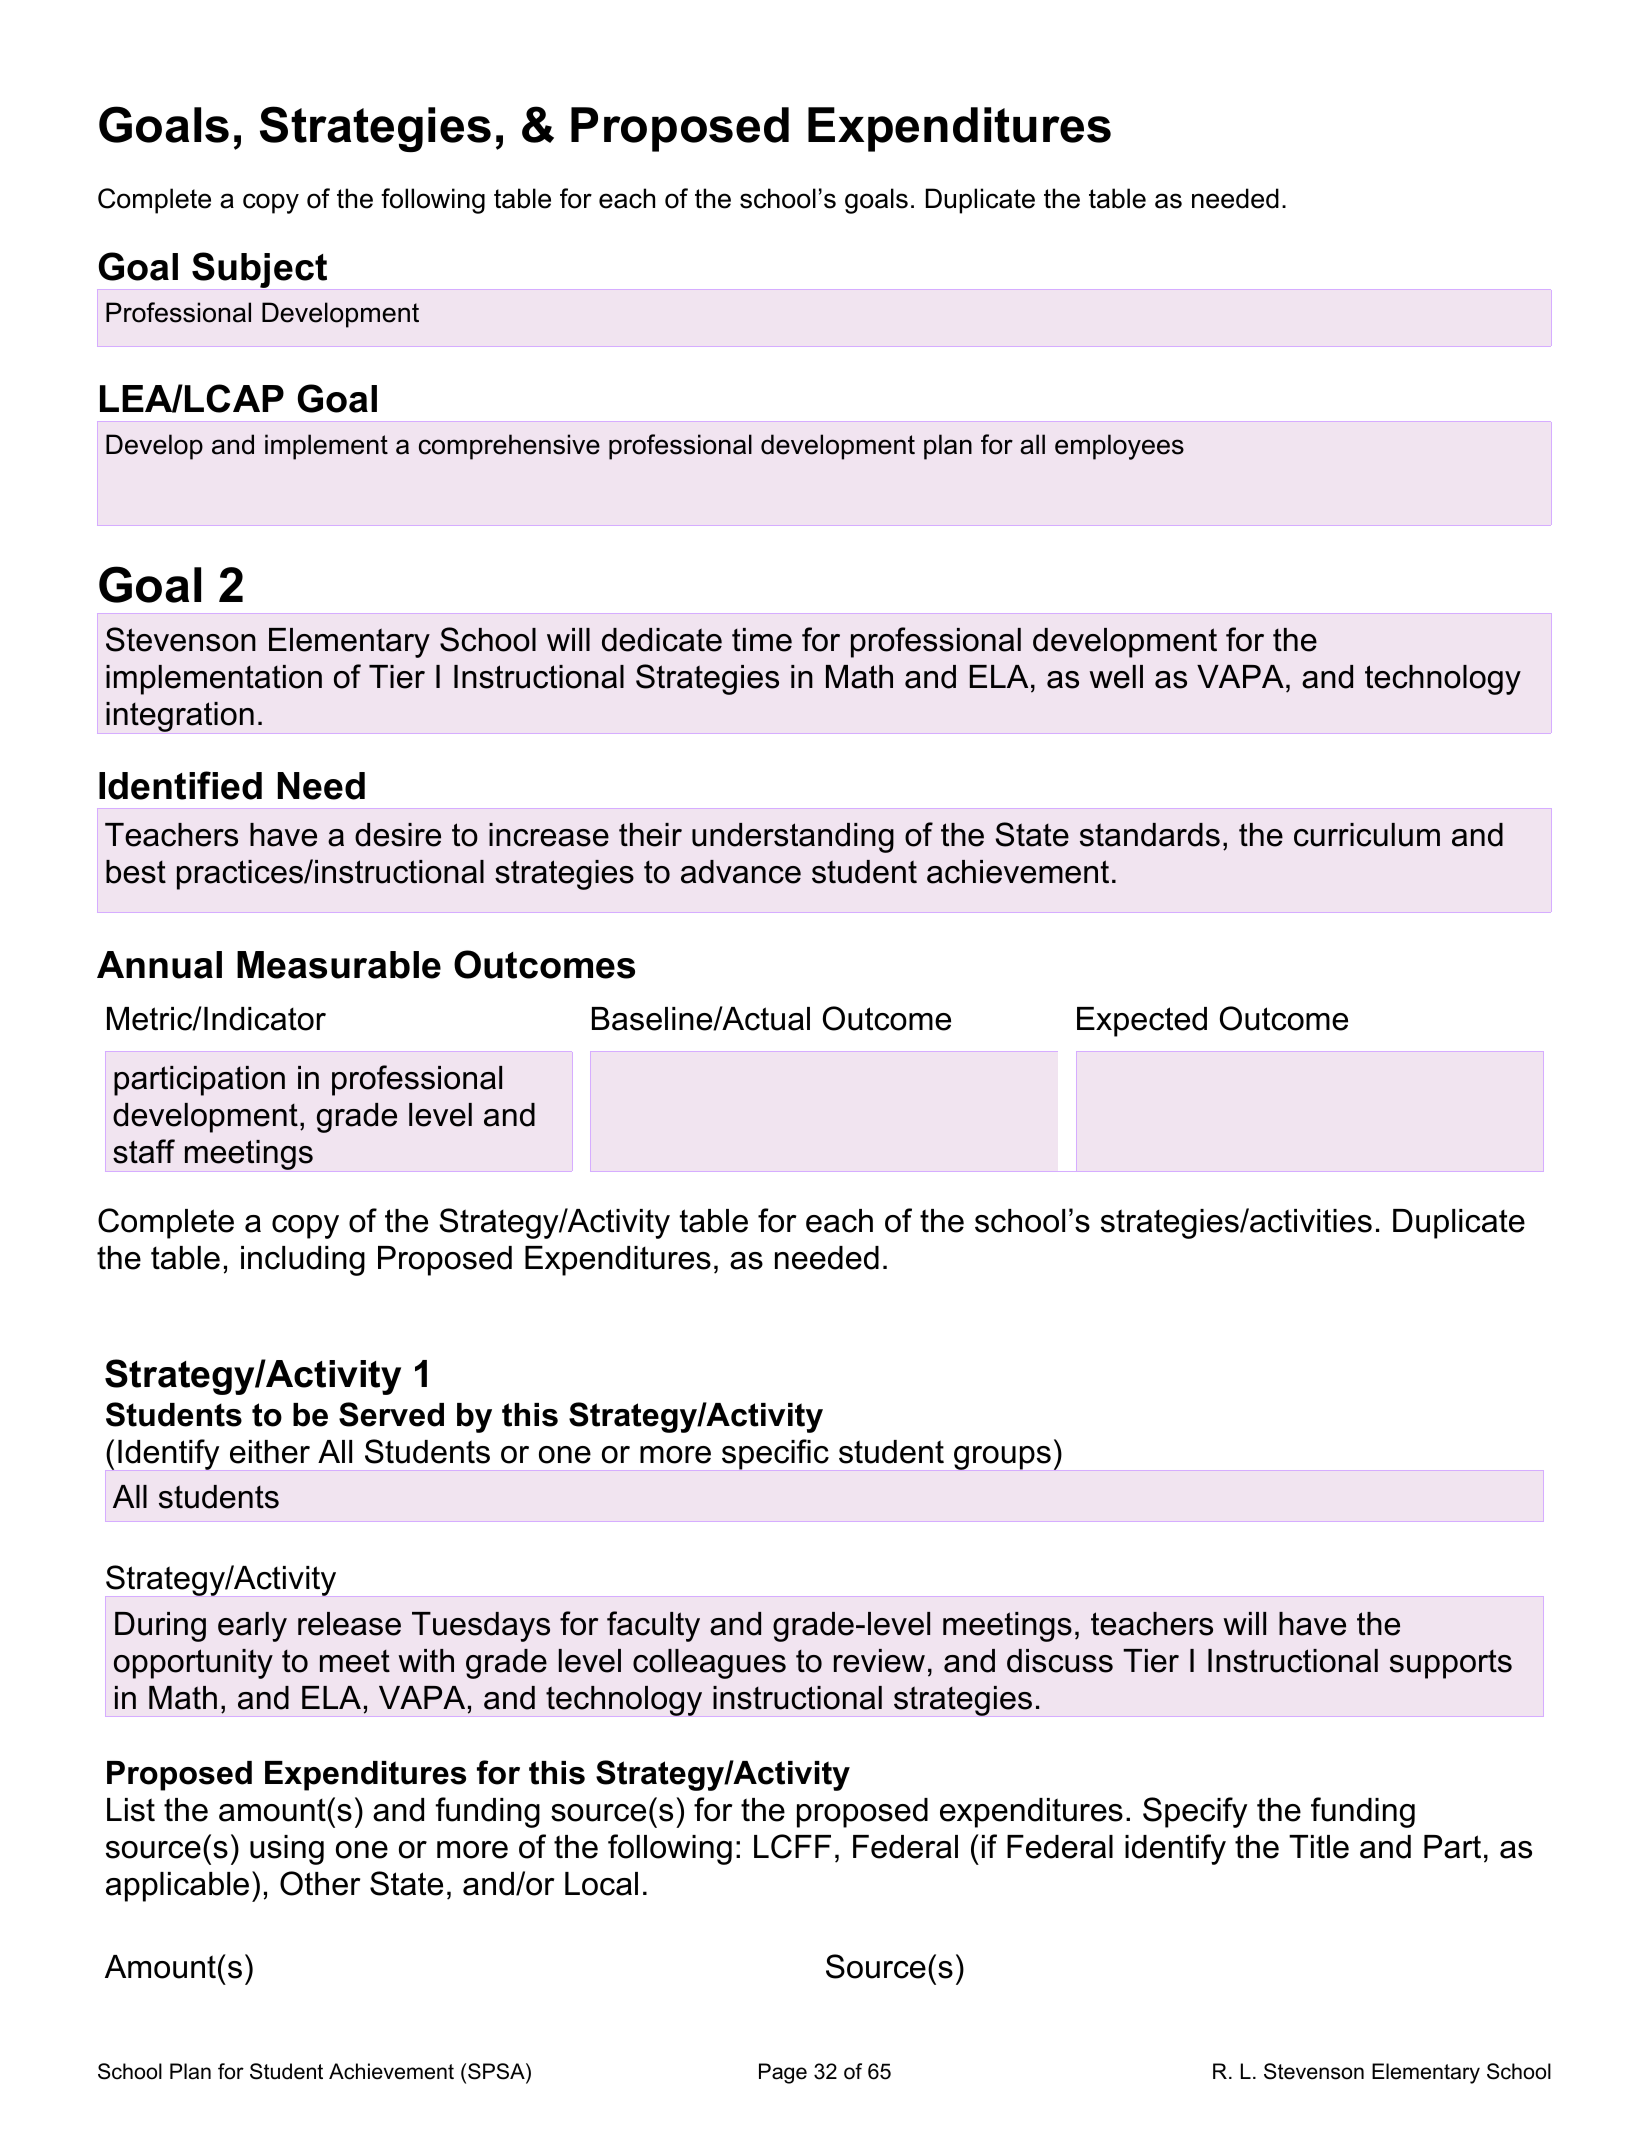 This page has height=2133, width=1649. I want to click on either, so click(270, 1452).
